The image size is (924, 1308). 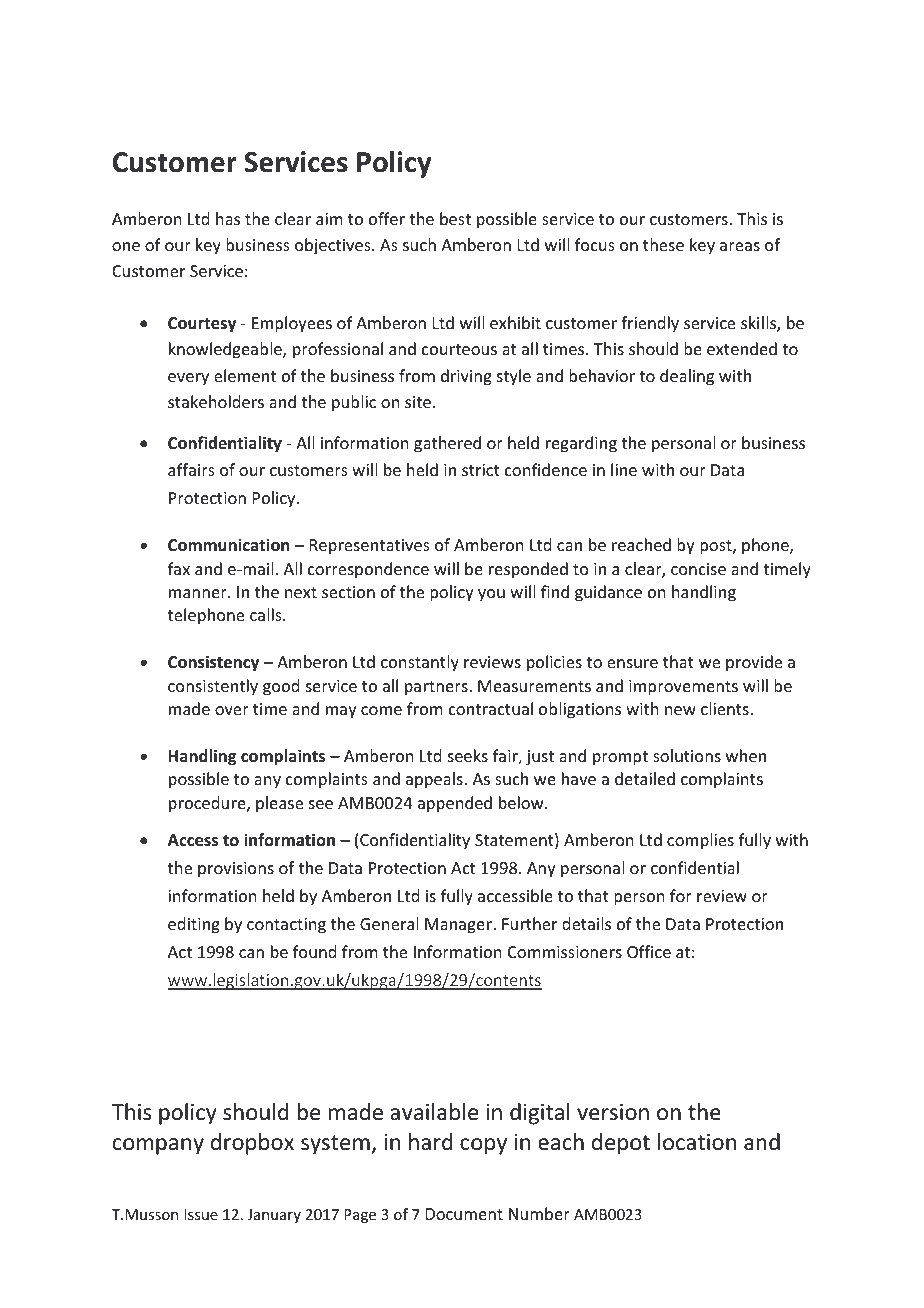 What do you see at coordinates (680, 710) in the document?
I see `new` at bounding box center [680, 710].
